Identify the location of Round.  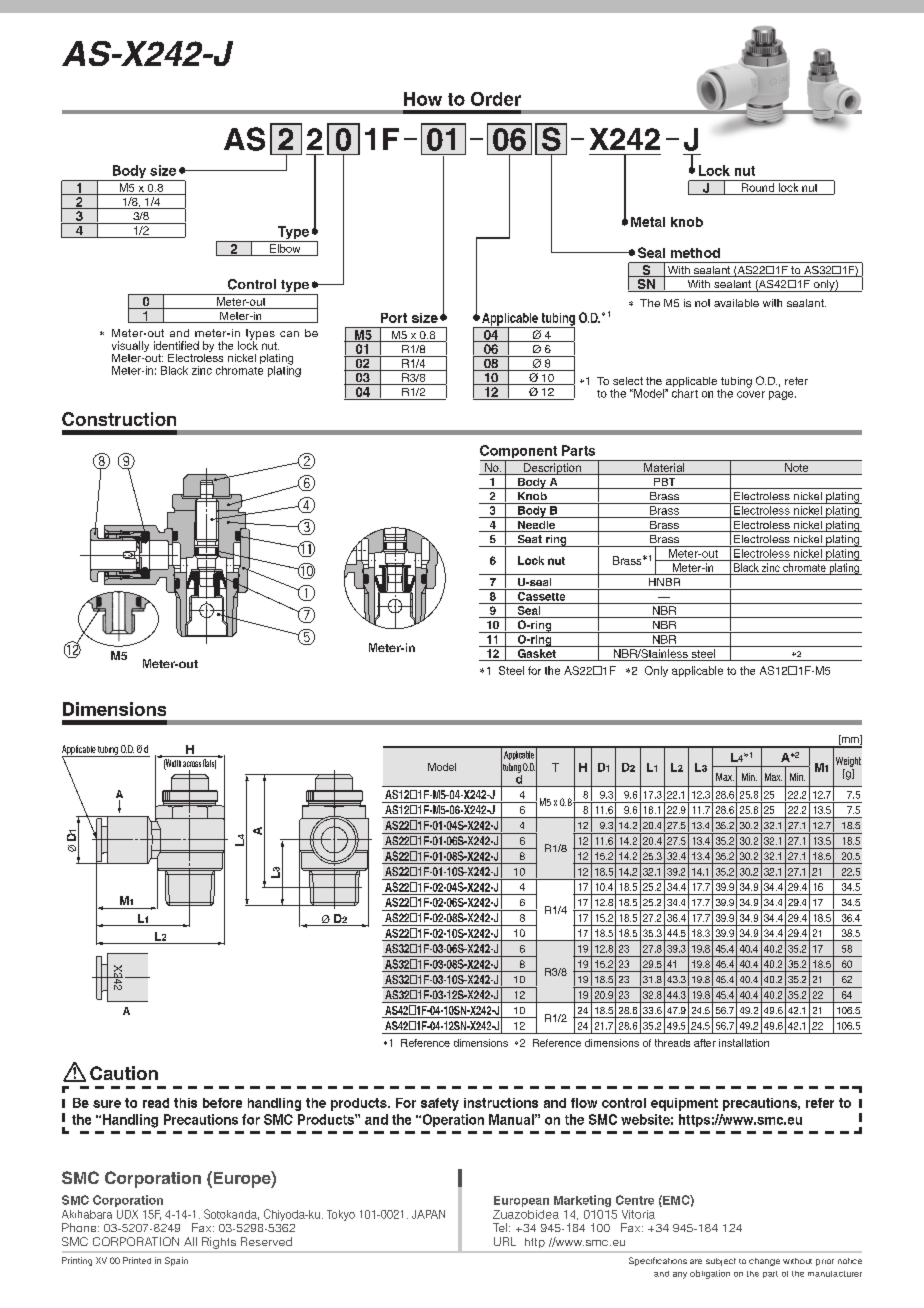
(758, 189).
